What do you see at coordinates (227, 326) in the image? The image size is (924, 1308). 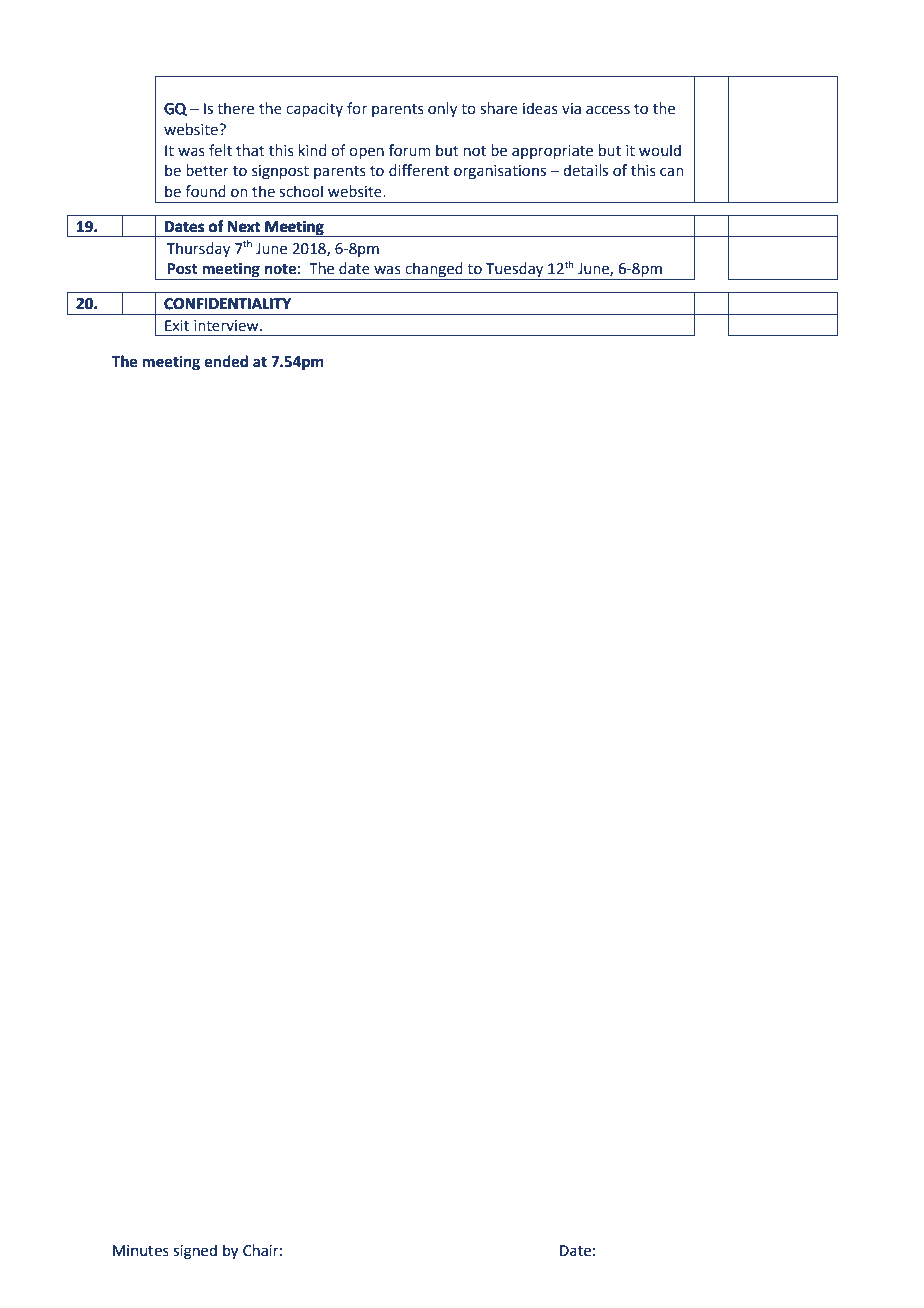 I see `interview` at bounding box center [227, 326].
